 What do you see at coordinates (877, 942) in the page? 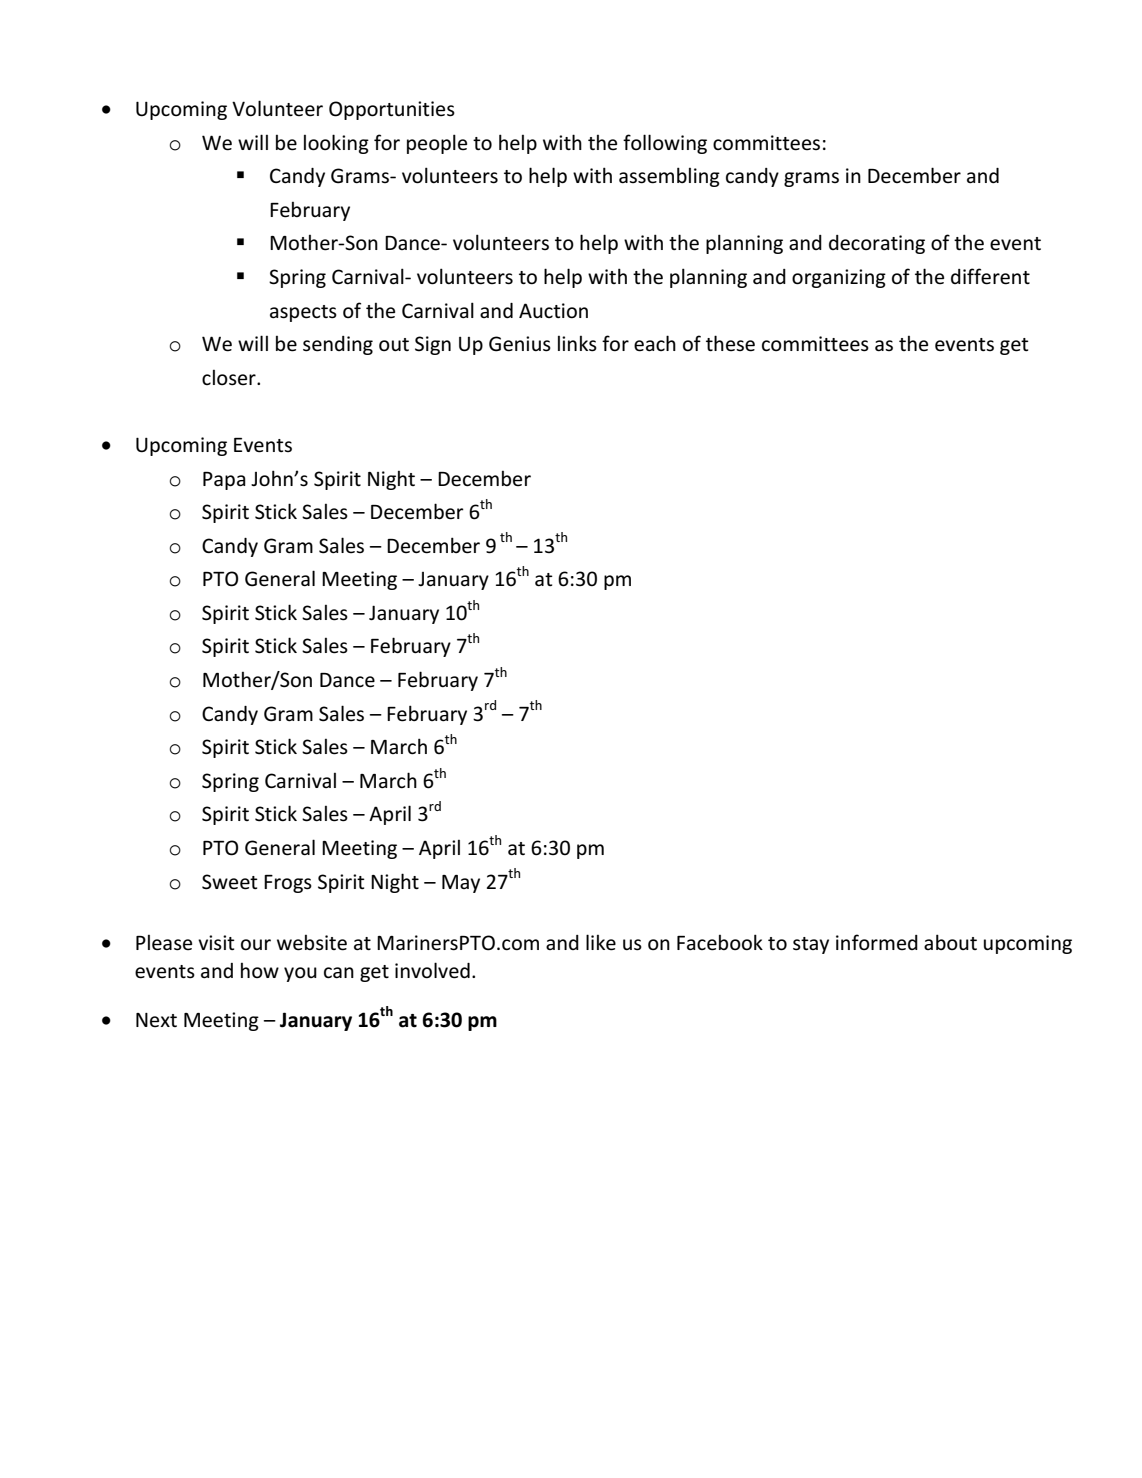
I see `informed` at bounding box center [877, 942].
